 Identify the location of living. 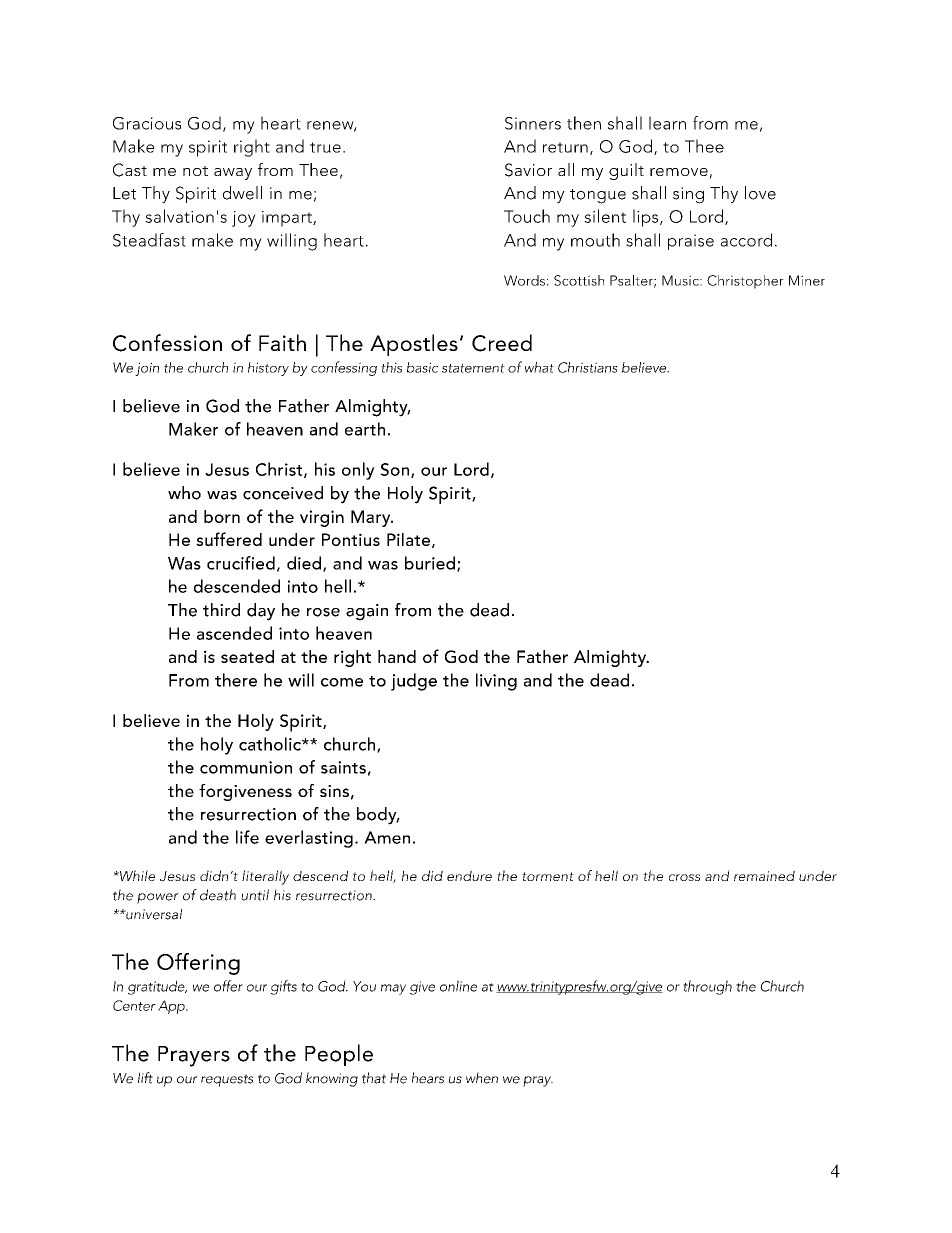
(496, 682).
